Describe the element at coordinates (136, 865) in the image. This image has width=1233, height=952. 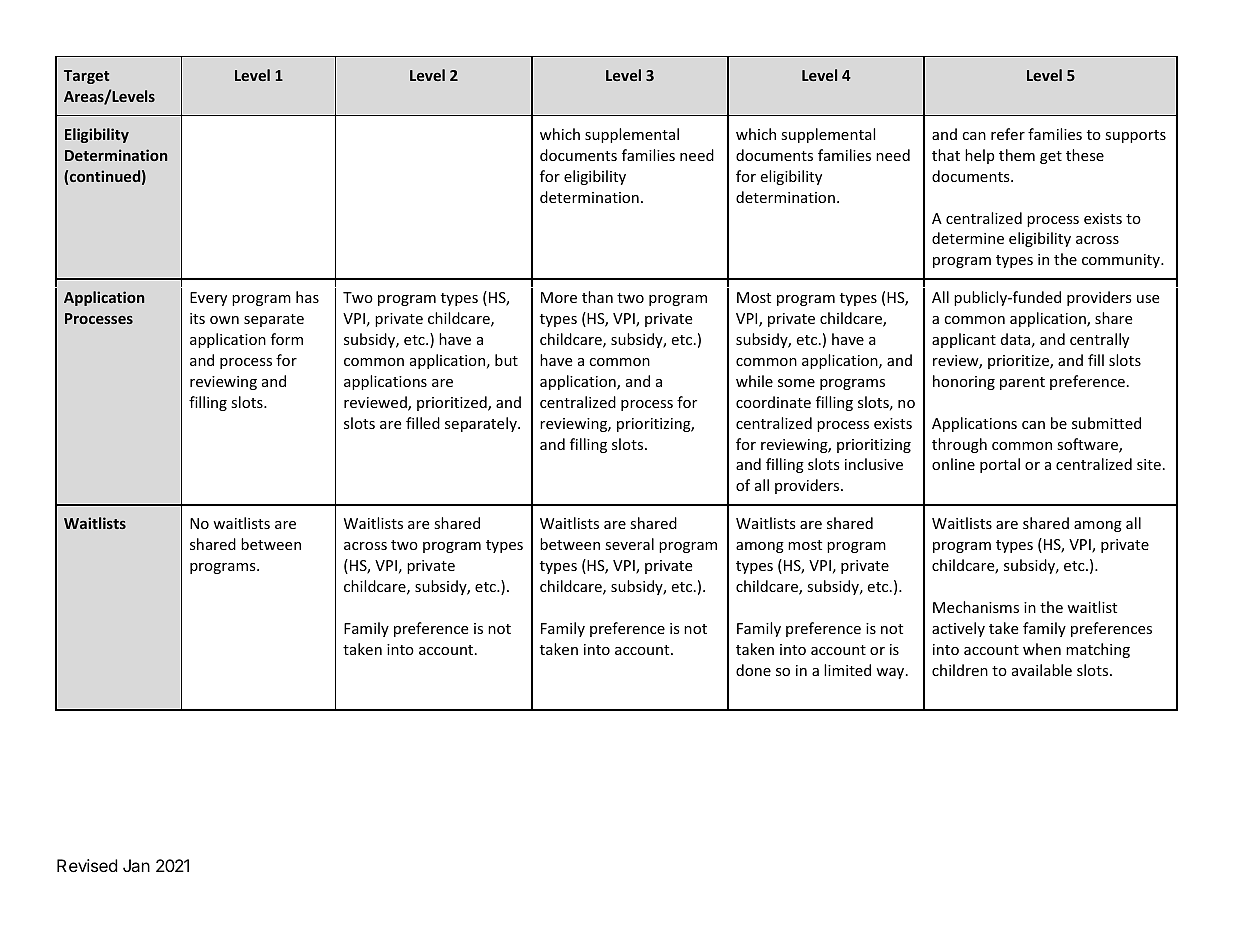
I see `Jan` at that location.
